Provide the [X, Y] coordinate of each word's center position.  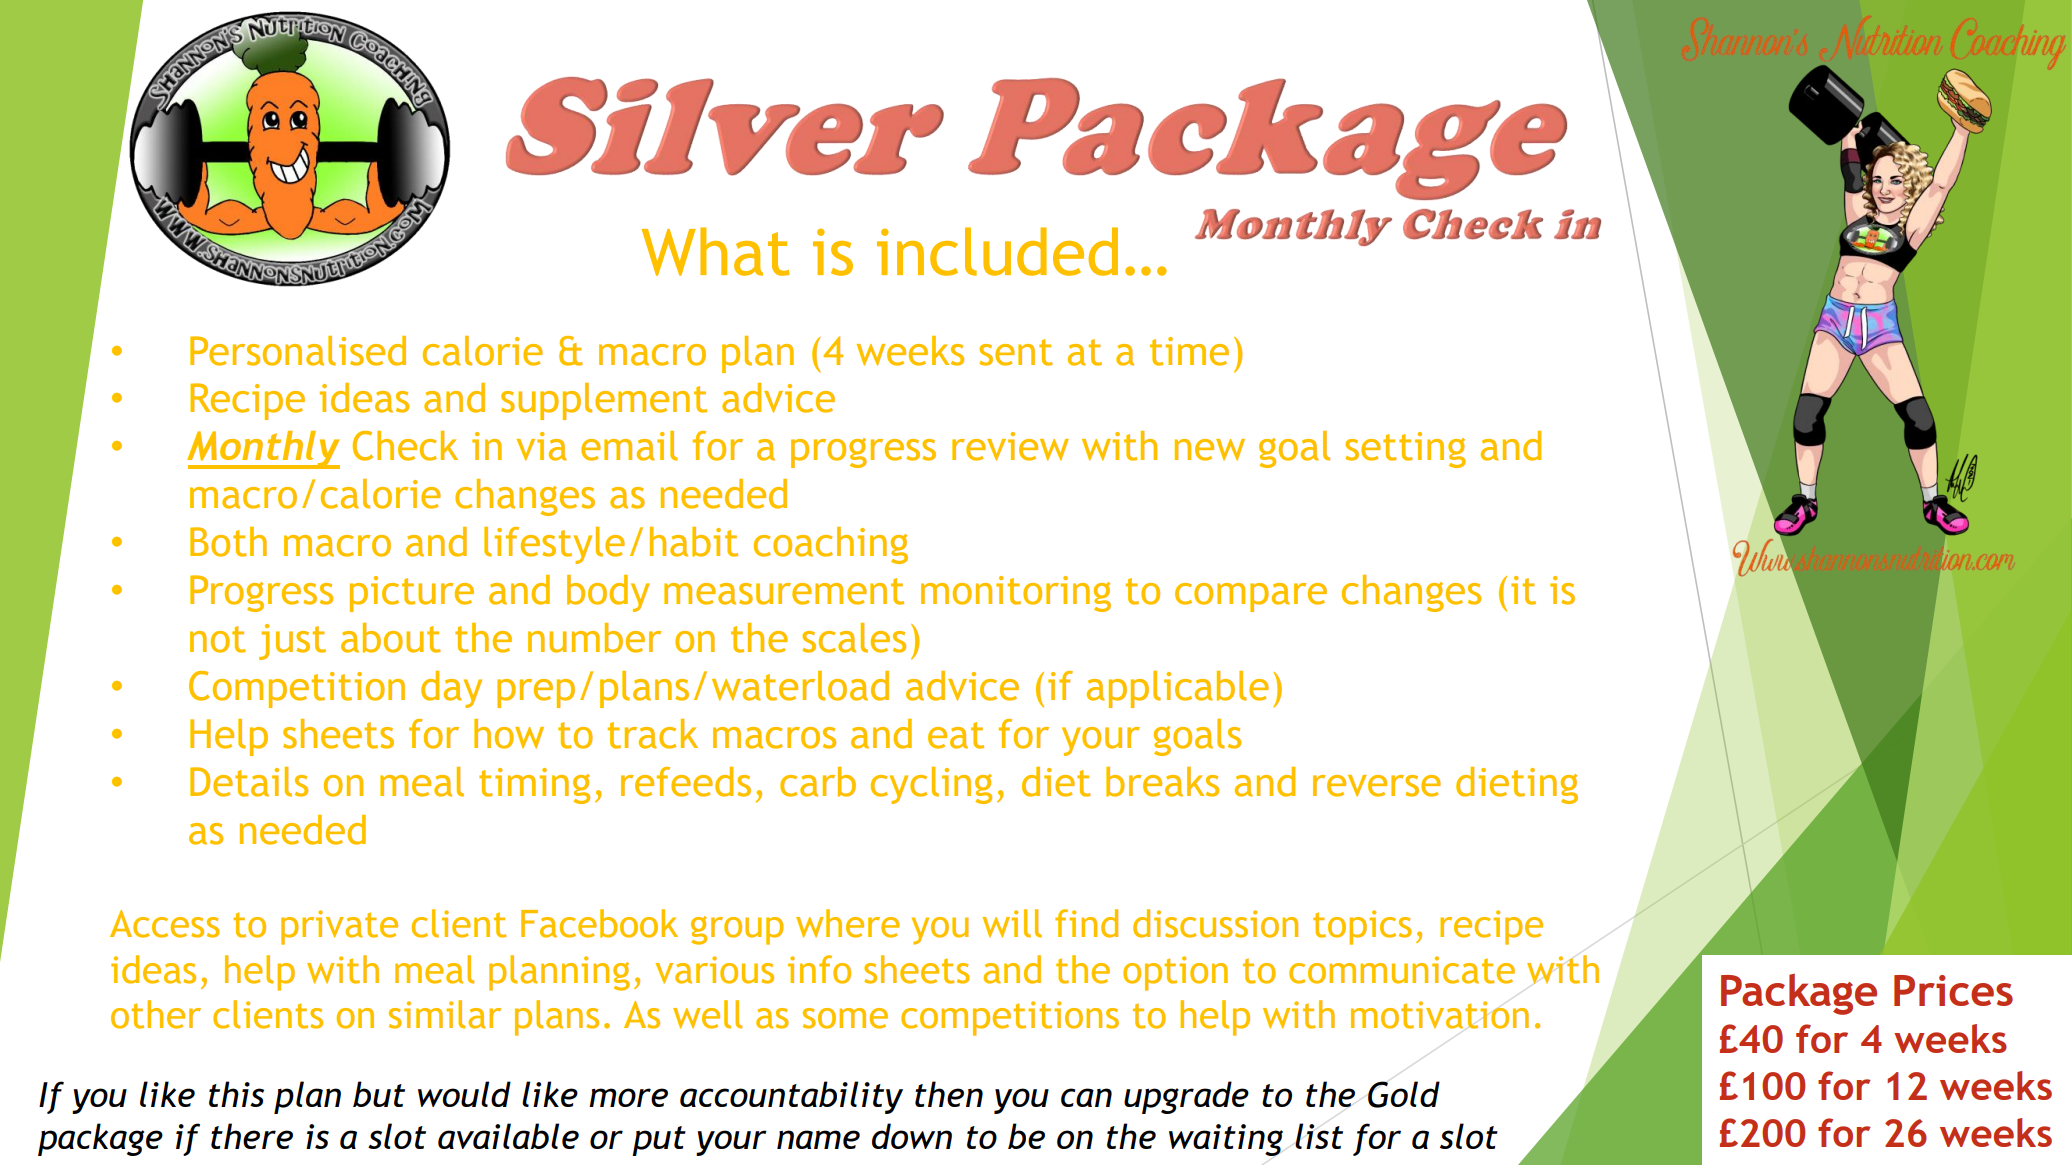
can [1086, 1097]
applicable [1178, 689]
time [1189, 351]
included [997, 251]
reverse [1377, 786]
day [451, 689]
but [379, 1094]
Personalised [298, 351]
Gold [1404, 1094]
